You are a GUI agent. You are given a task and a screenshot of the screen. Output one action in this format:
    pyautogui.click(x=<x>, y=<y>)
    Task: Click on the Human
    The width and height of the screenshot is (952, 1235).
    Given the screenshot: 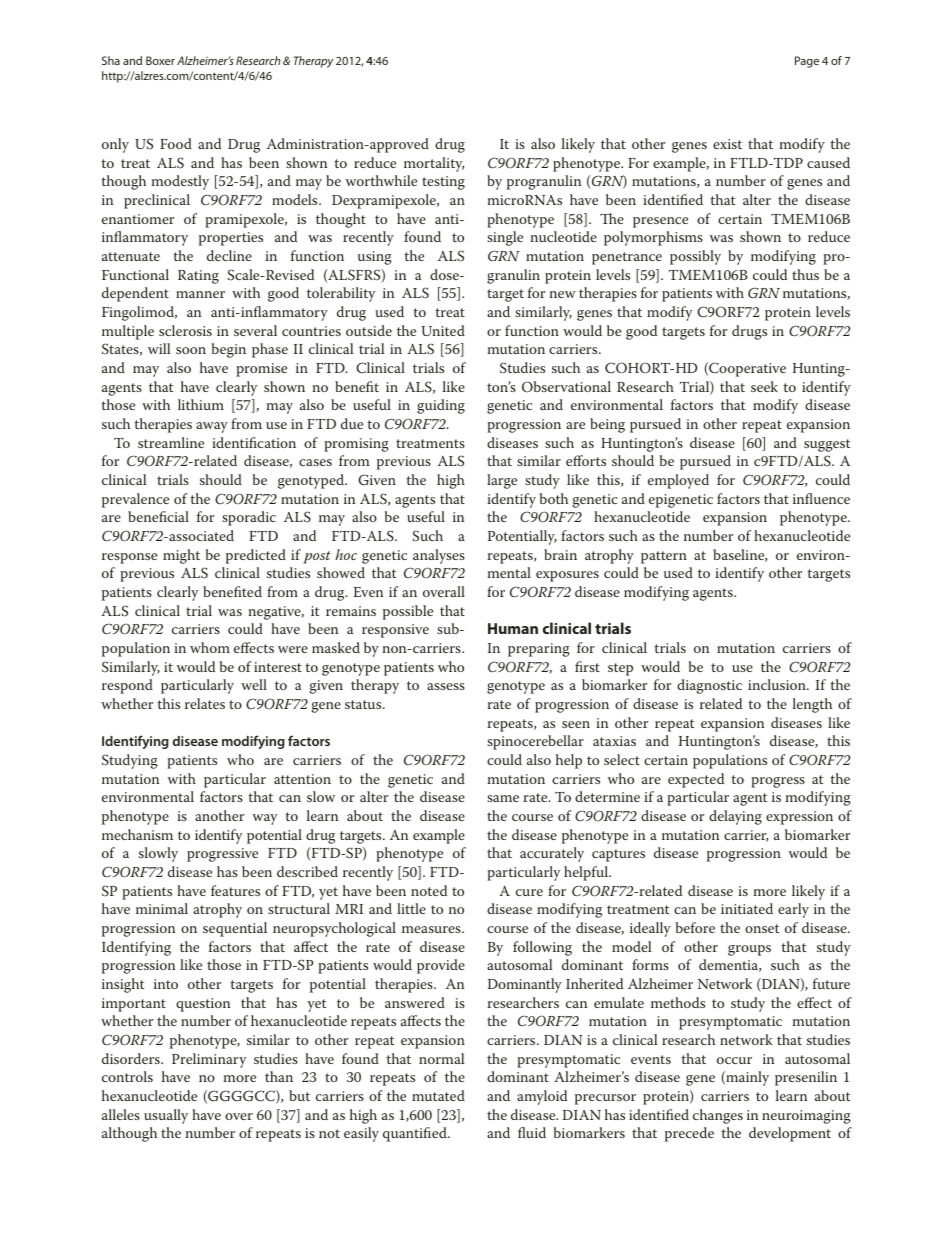 What is the action you would take?
    pyautogui.click(x=513, y=628)
